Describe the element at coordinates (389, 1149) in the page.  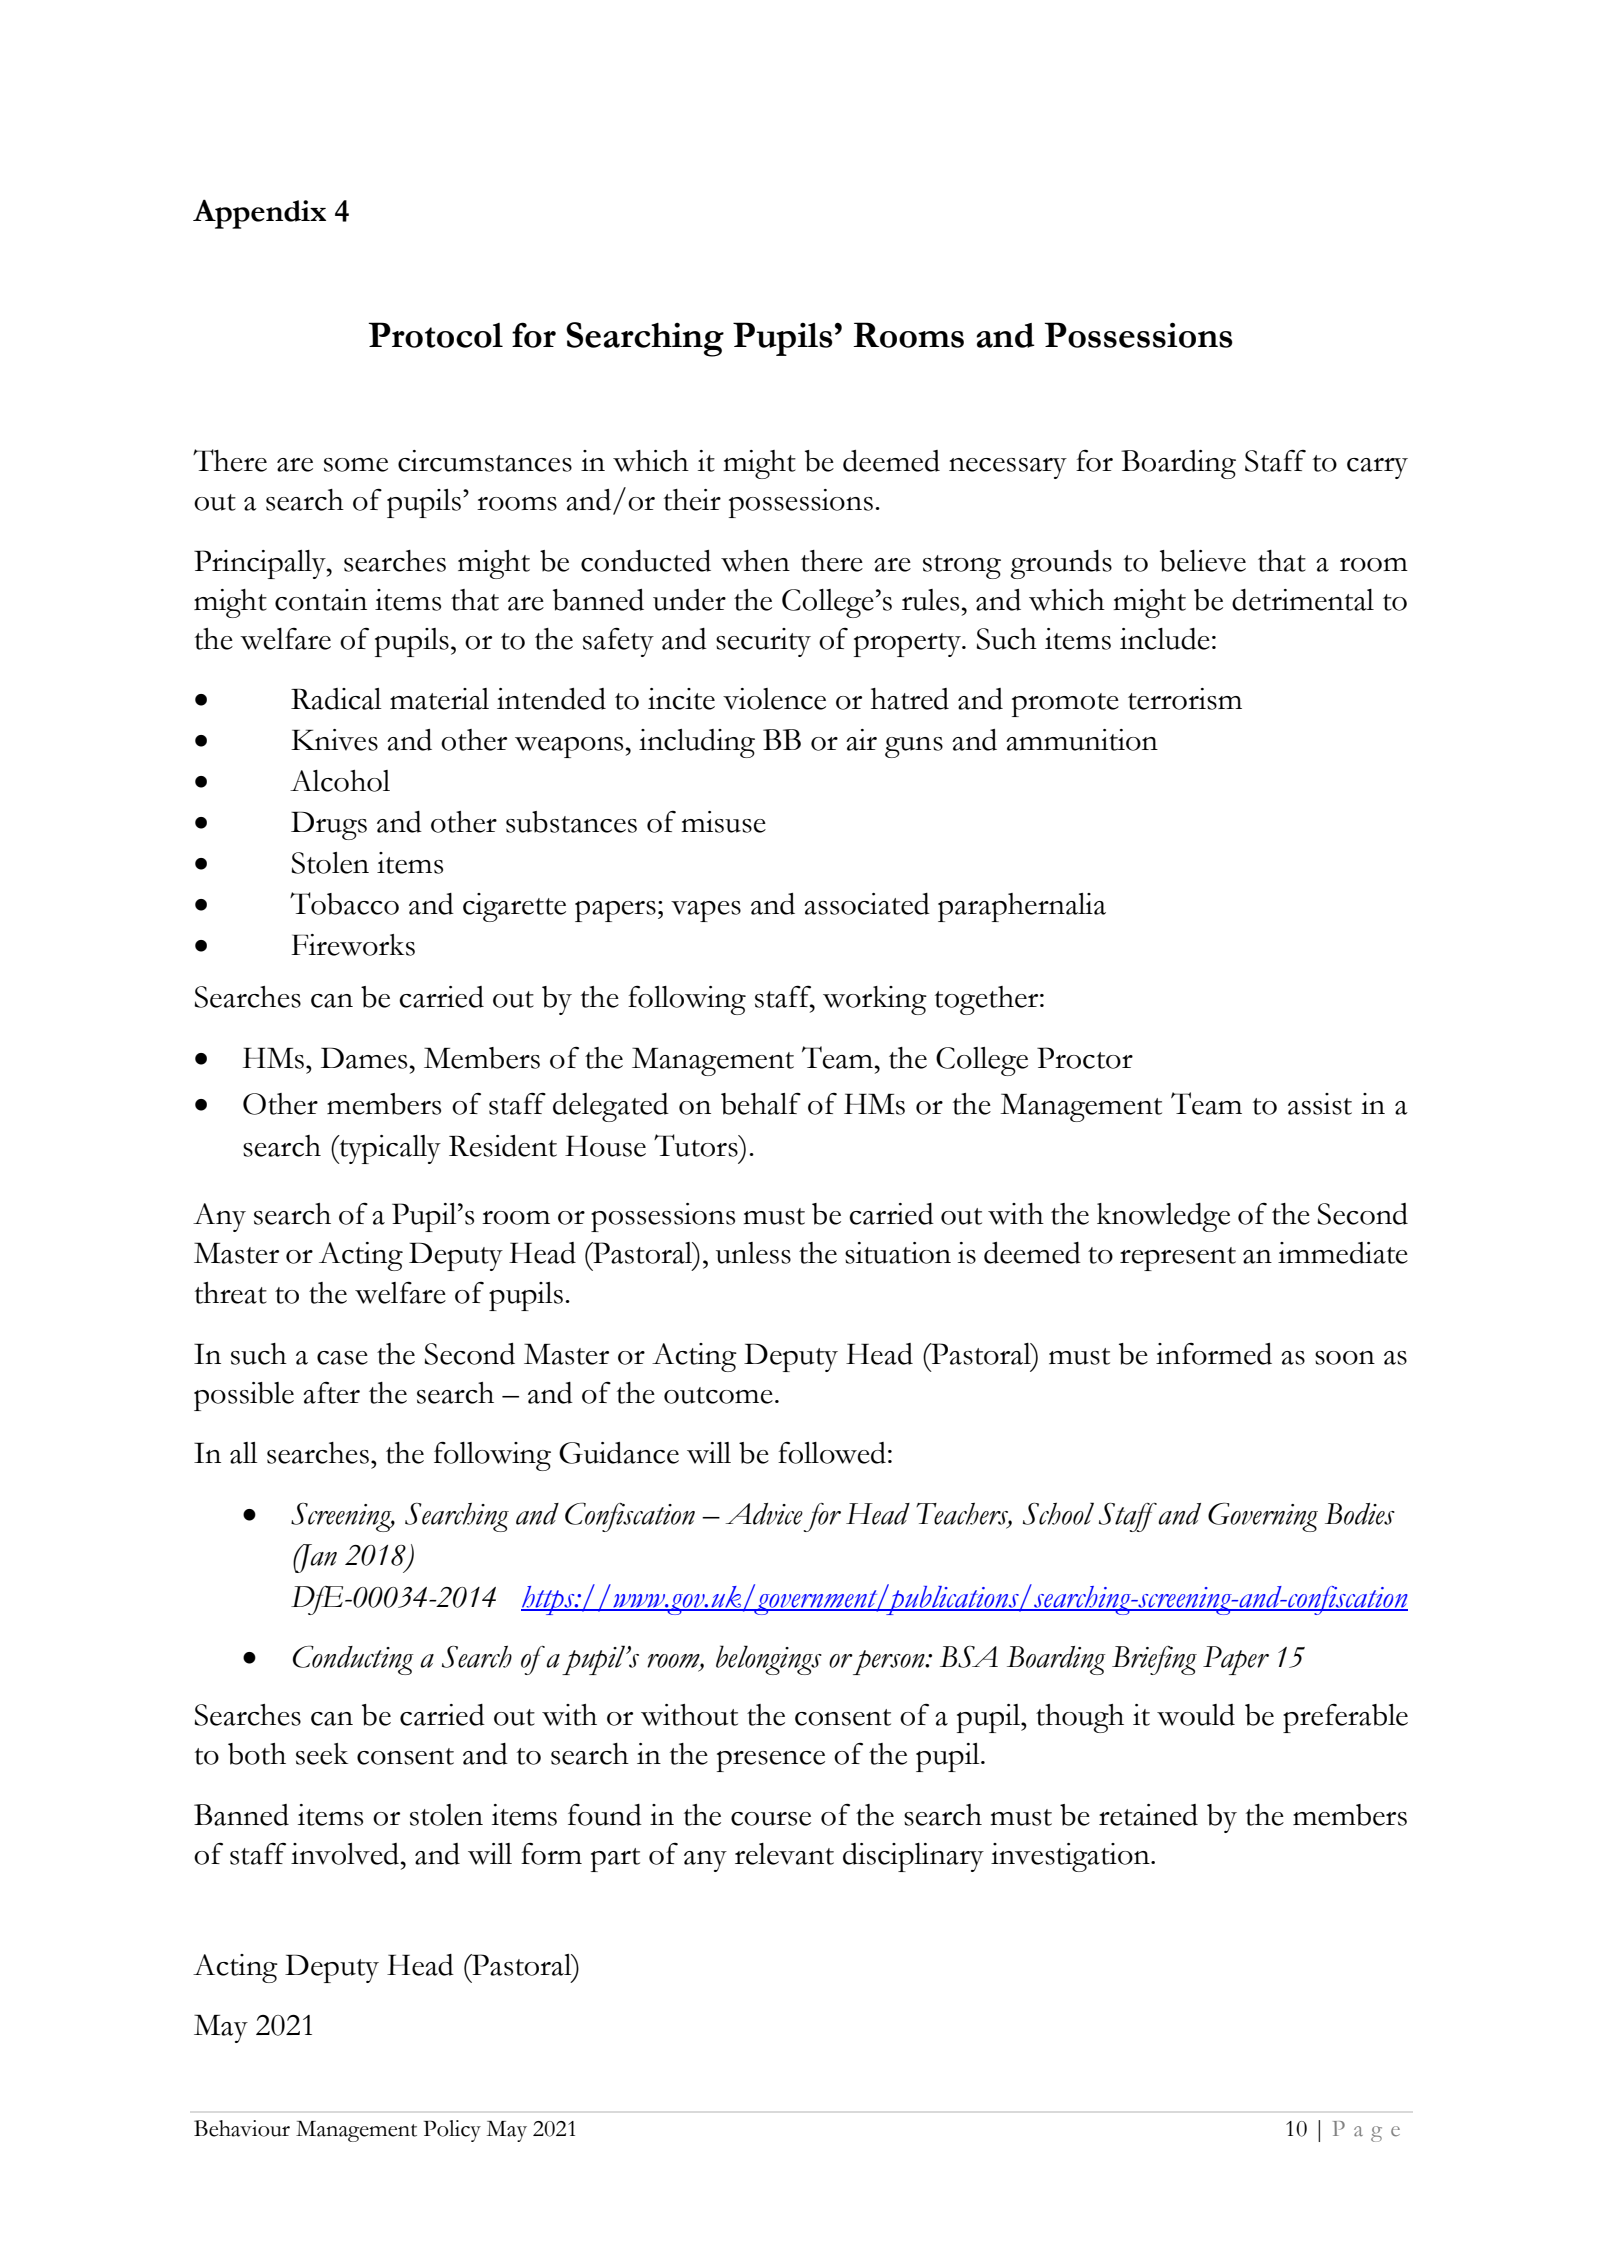
I see `typically` at that location.
